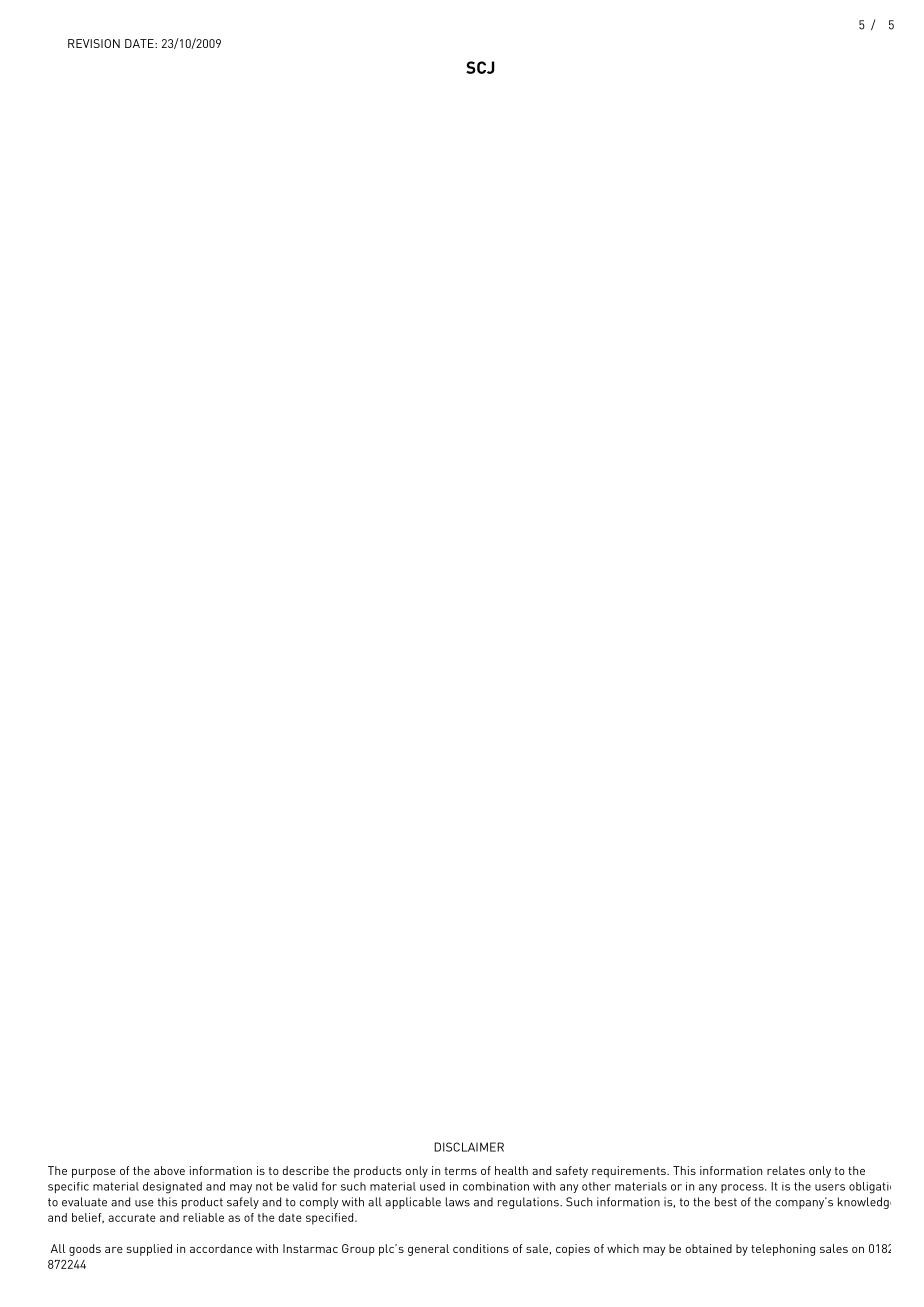  What do you see at coordinates (830, 1187) in the document?
I see `users` at bounding box center [830, 1187].
